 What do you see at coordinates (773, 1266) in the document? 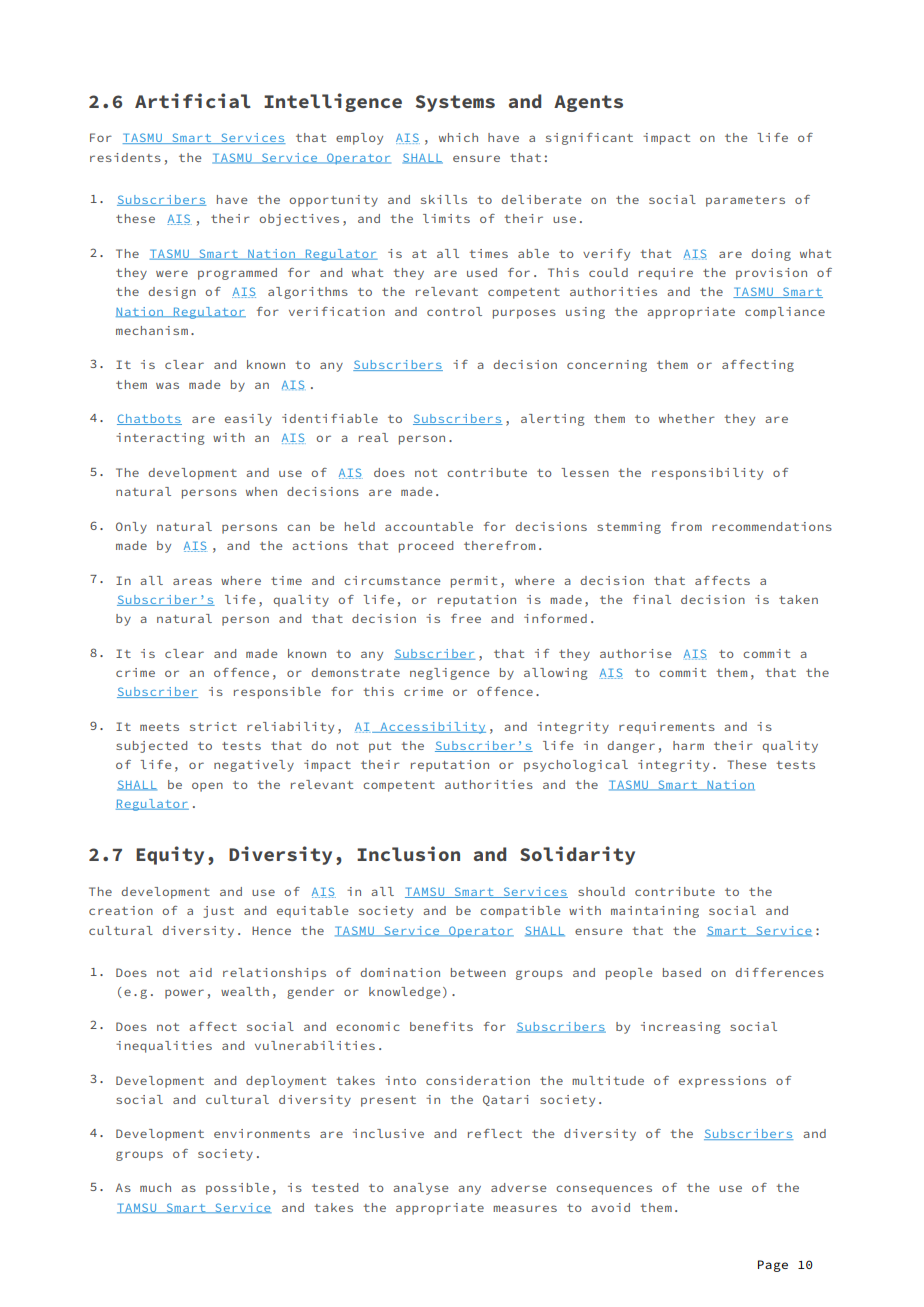
I see `Page` at bounding box center [773, 1266].
